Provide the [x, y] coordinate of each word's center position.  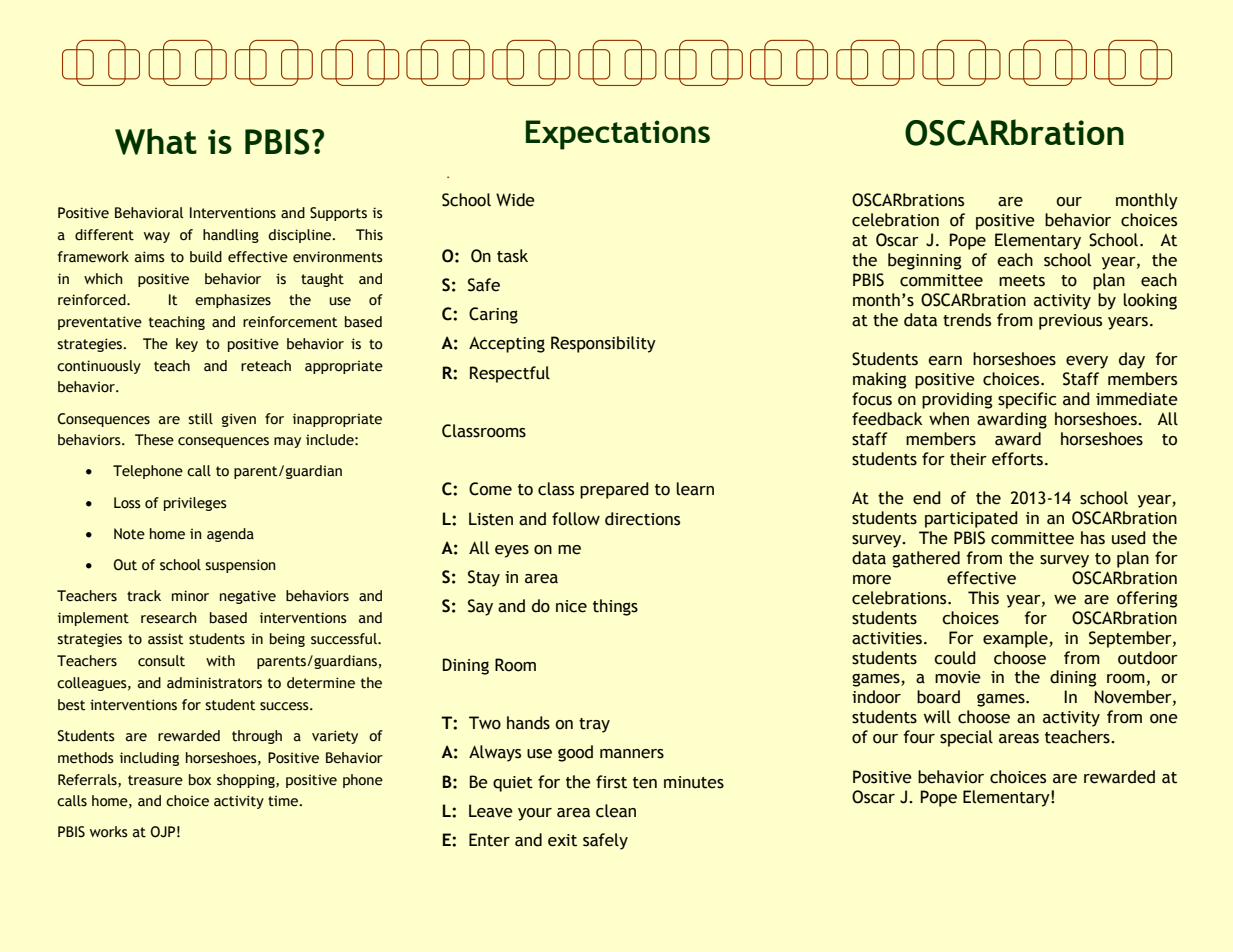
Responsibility [603, 344]
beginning [925, 261]
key [187, 345]
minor [190, 596]
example [1016, 639]
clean [616, 811]
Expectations [618, 135]
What [156, 141]
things [615, 607]
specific [1027, 400]
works [109, 832]
